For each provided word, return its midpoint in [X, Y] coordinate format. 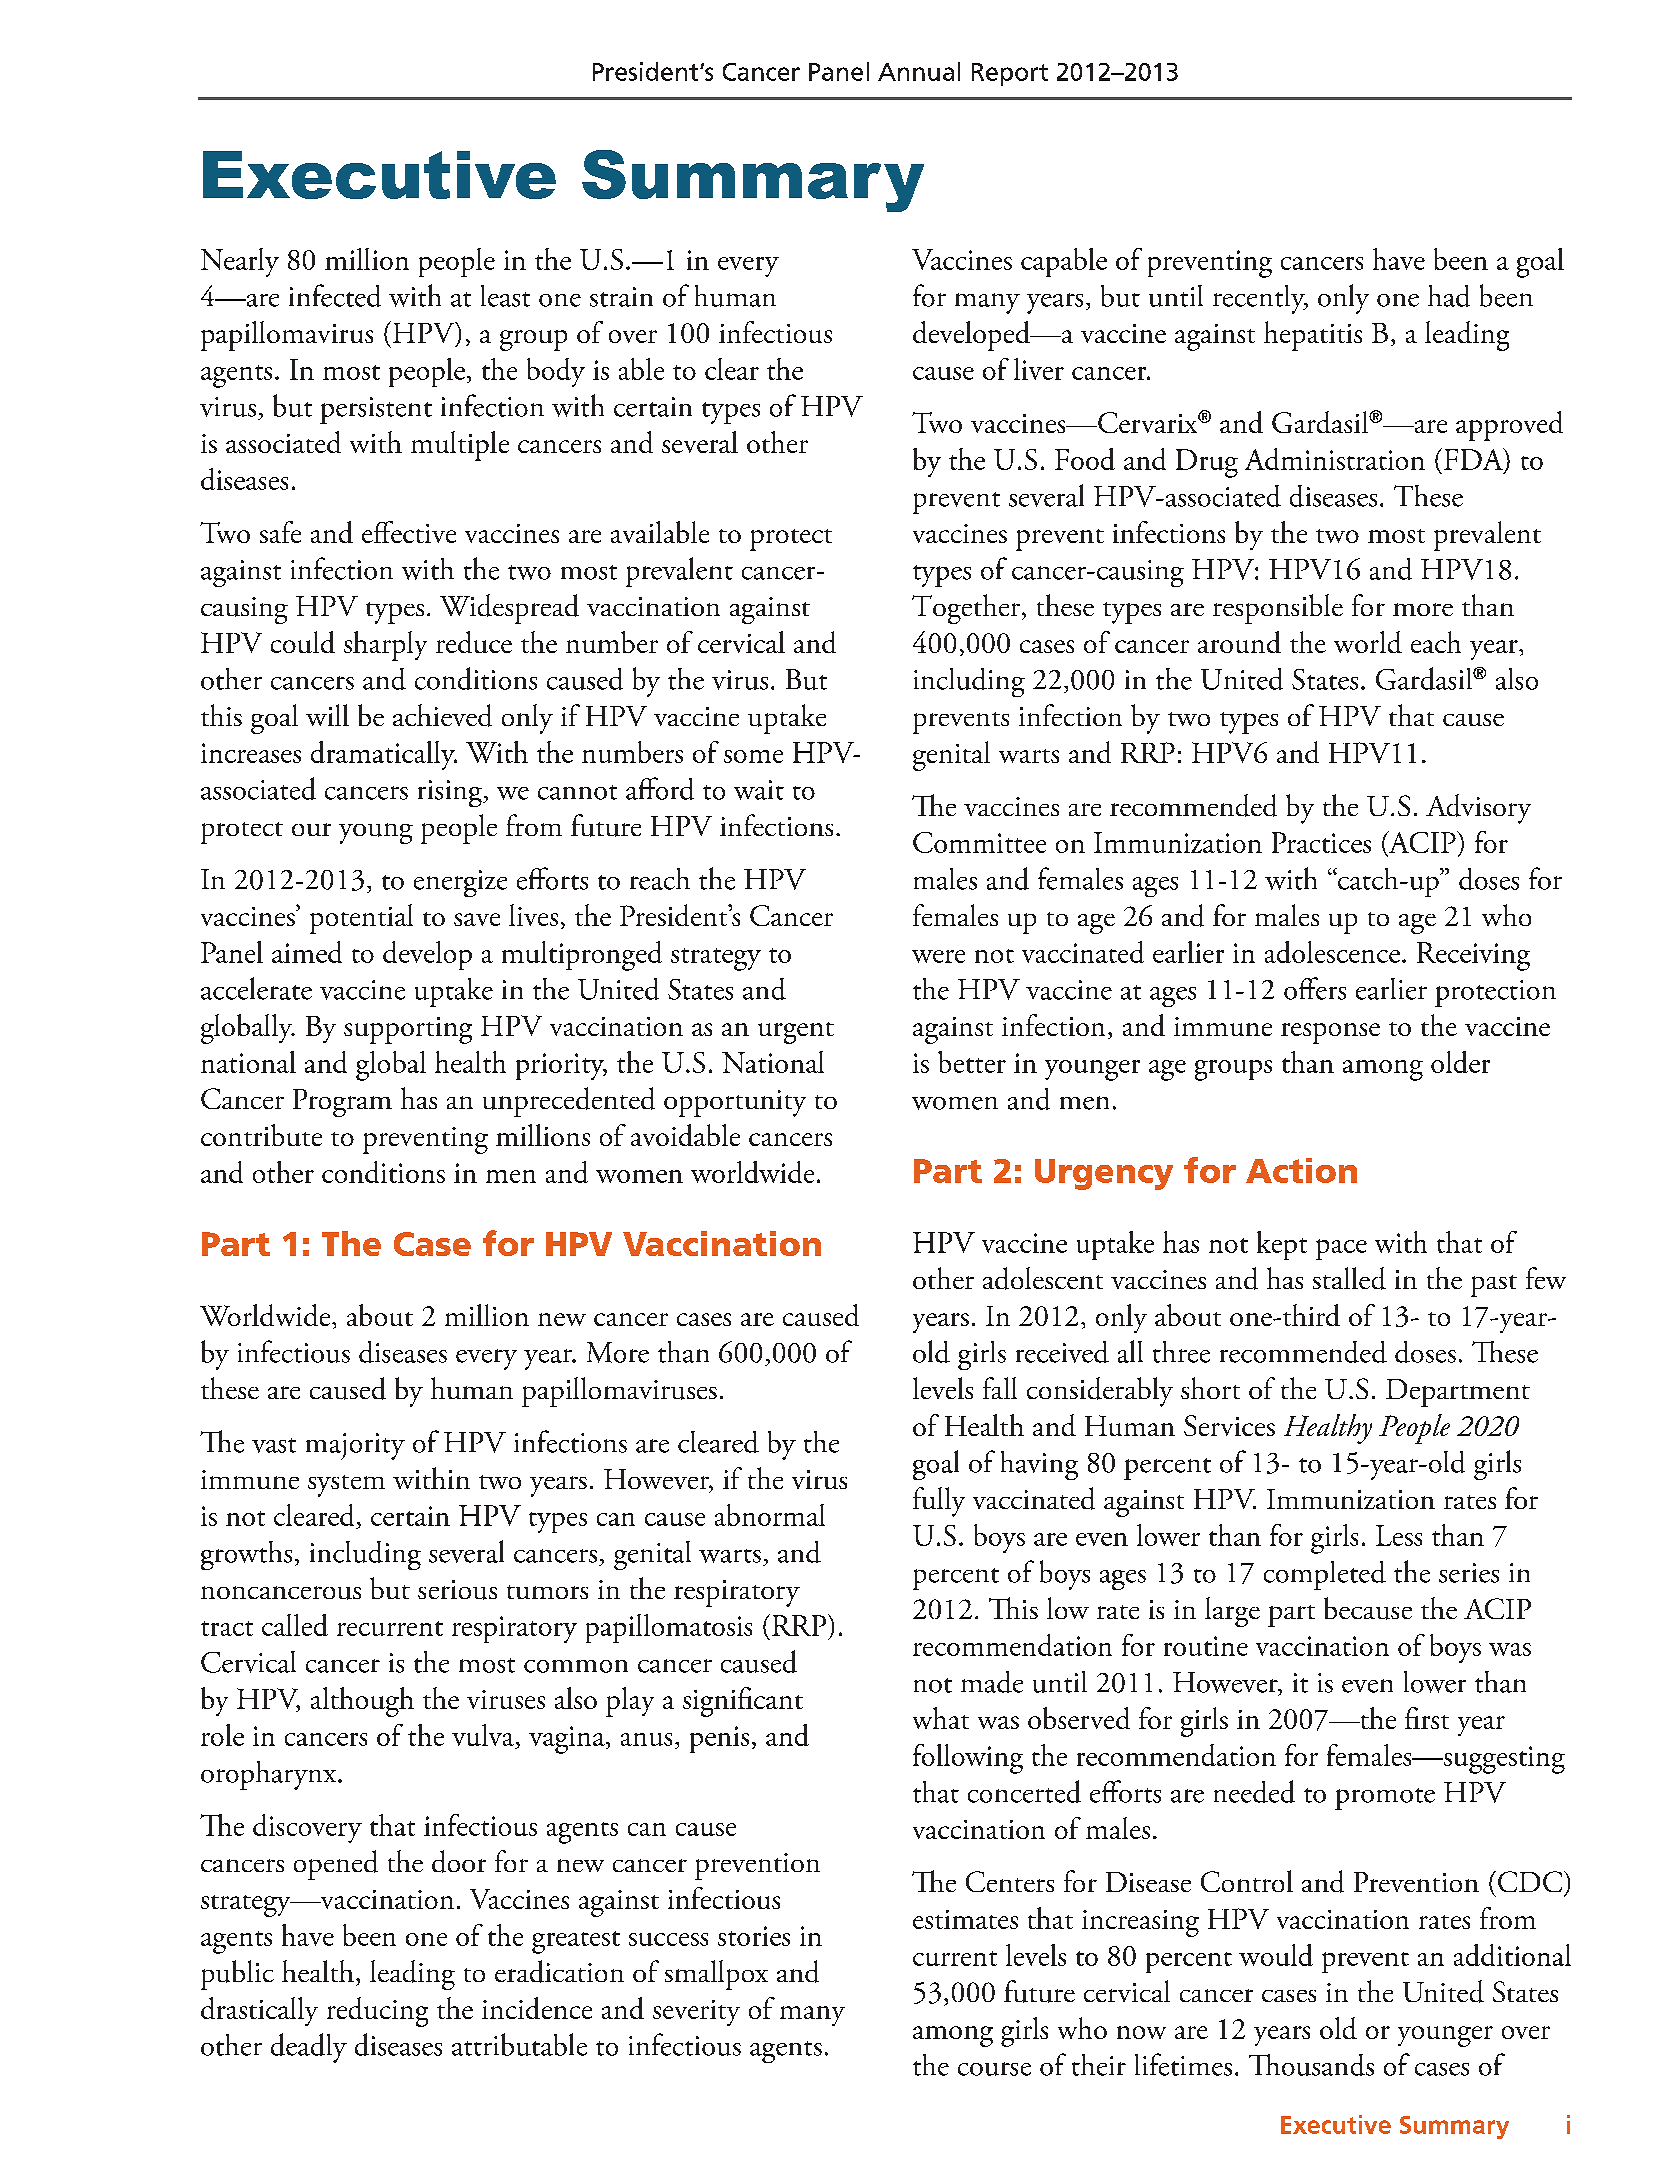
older [1460, 1062]
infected [335, 295]
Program [342, 1103]
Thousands [1311, 2065]
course [994, 2069]
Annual [919, 71]
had [1449, 296]
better [972, 1062]
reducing [377, 2012]
